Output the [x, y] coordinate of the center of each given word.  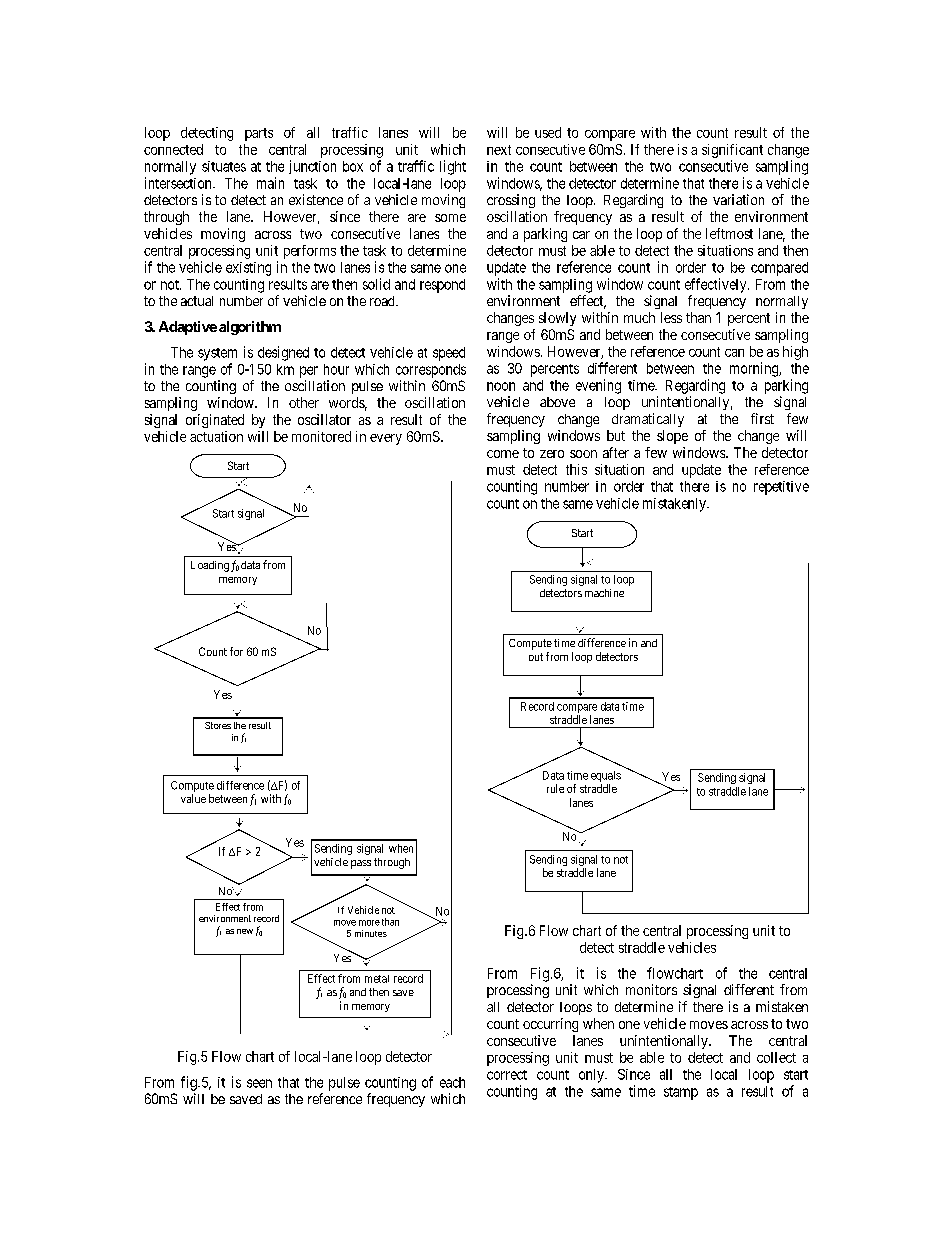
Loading [210, 566]
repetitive [781, 488]
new [245, 931]
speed [449, 354]
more [369, 923]
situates [224, 166]
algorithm [250, 328]
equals [606, 778]
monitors [651, 989]
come [503, 454]
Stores [218, 725]
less [671, 317]
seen [259, 1083]
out [536, 657]
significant [732, 151]
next [499, 150]
